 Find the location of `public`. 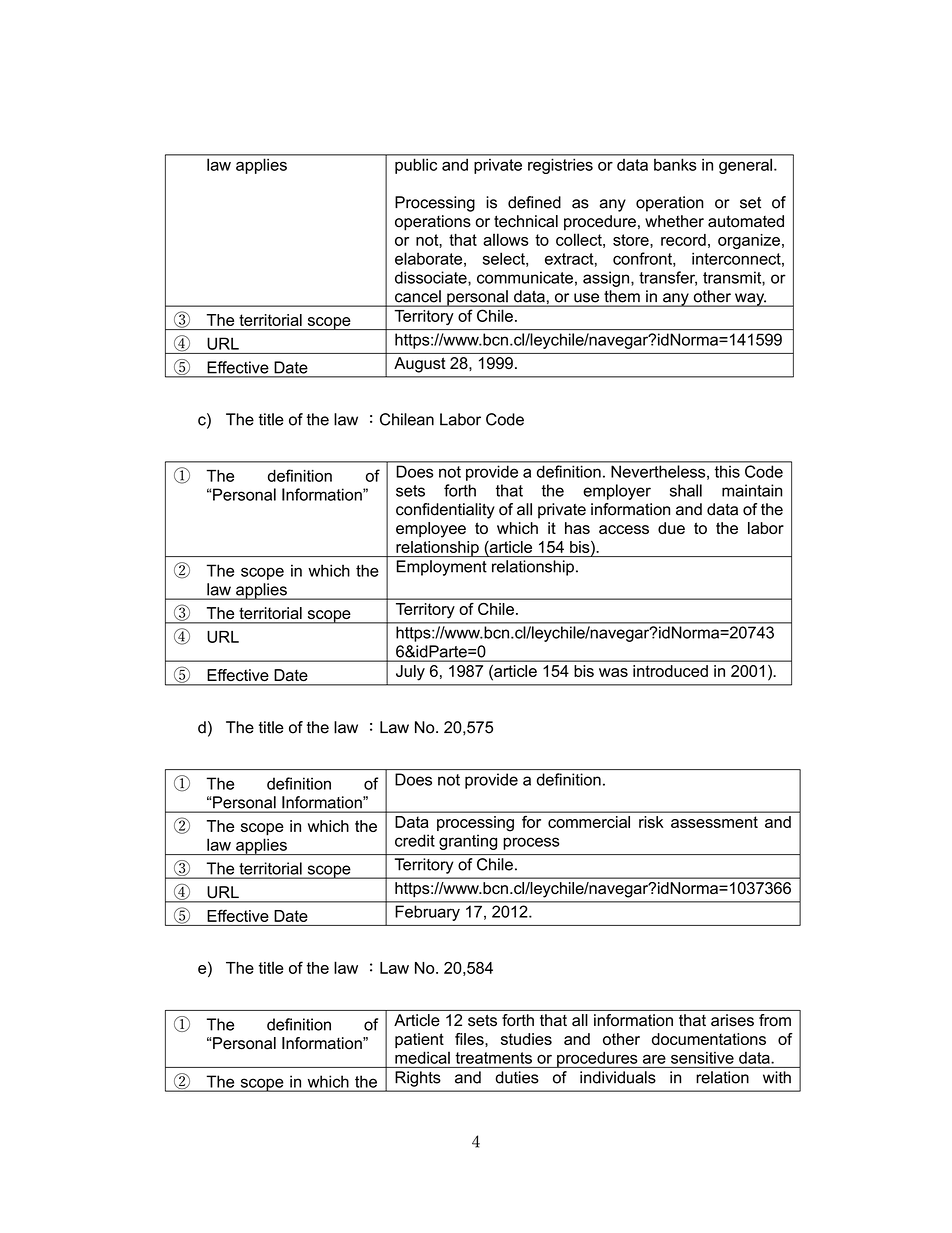

public is located at coordinates (416, 166).
